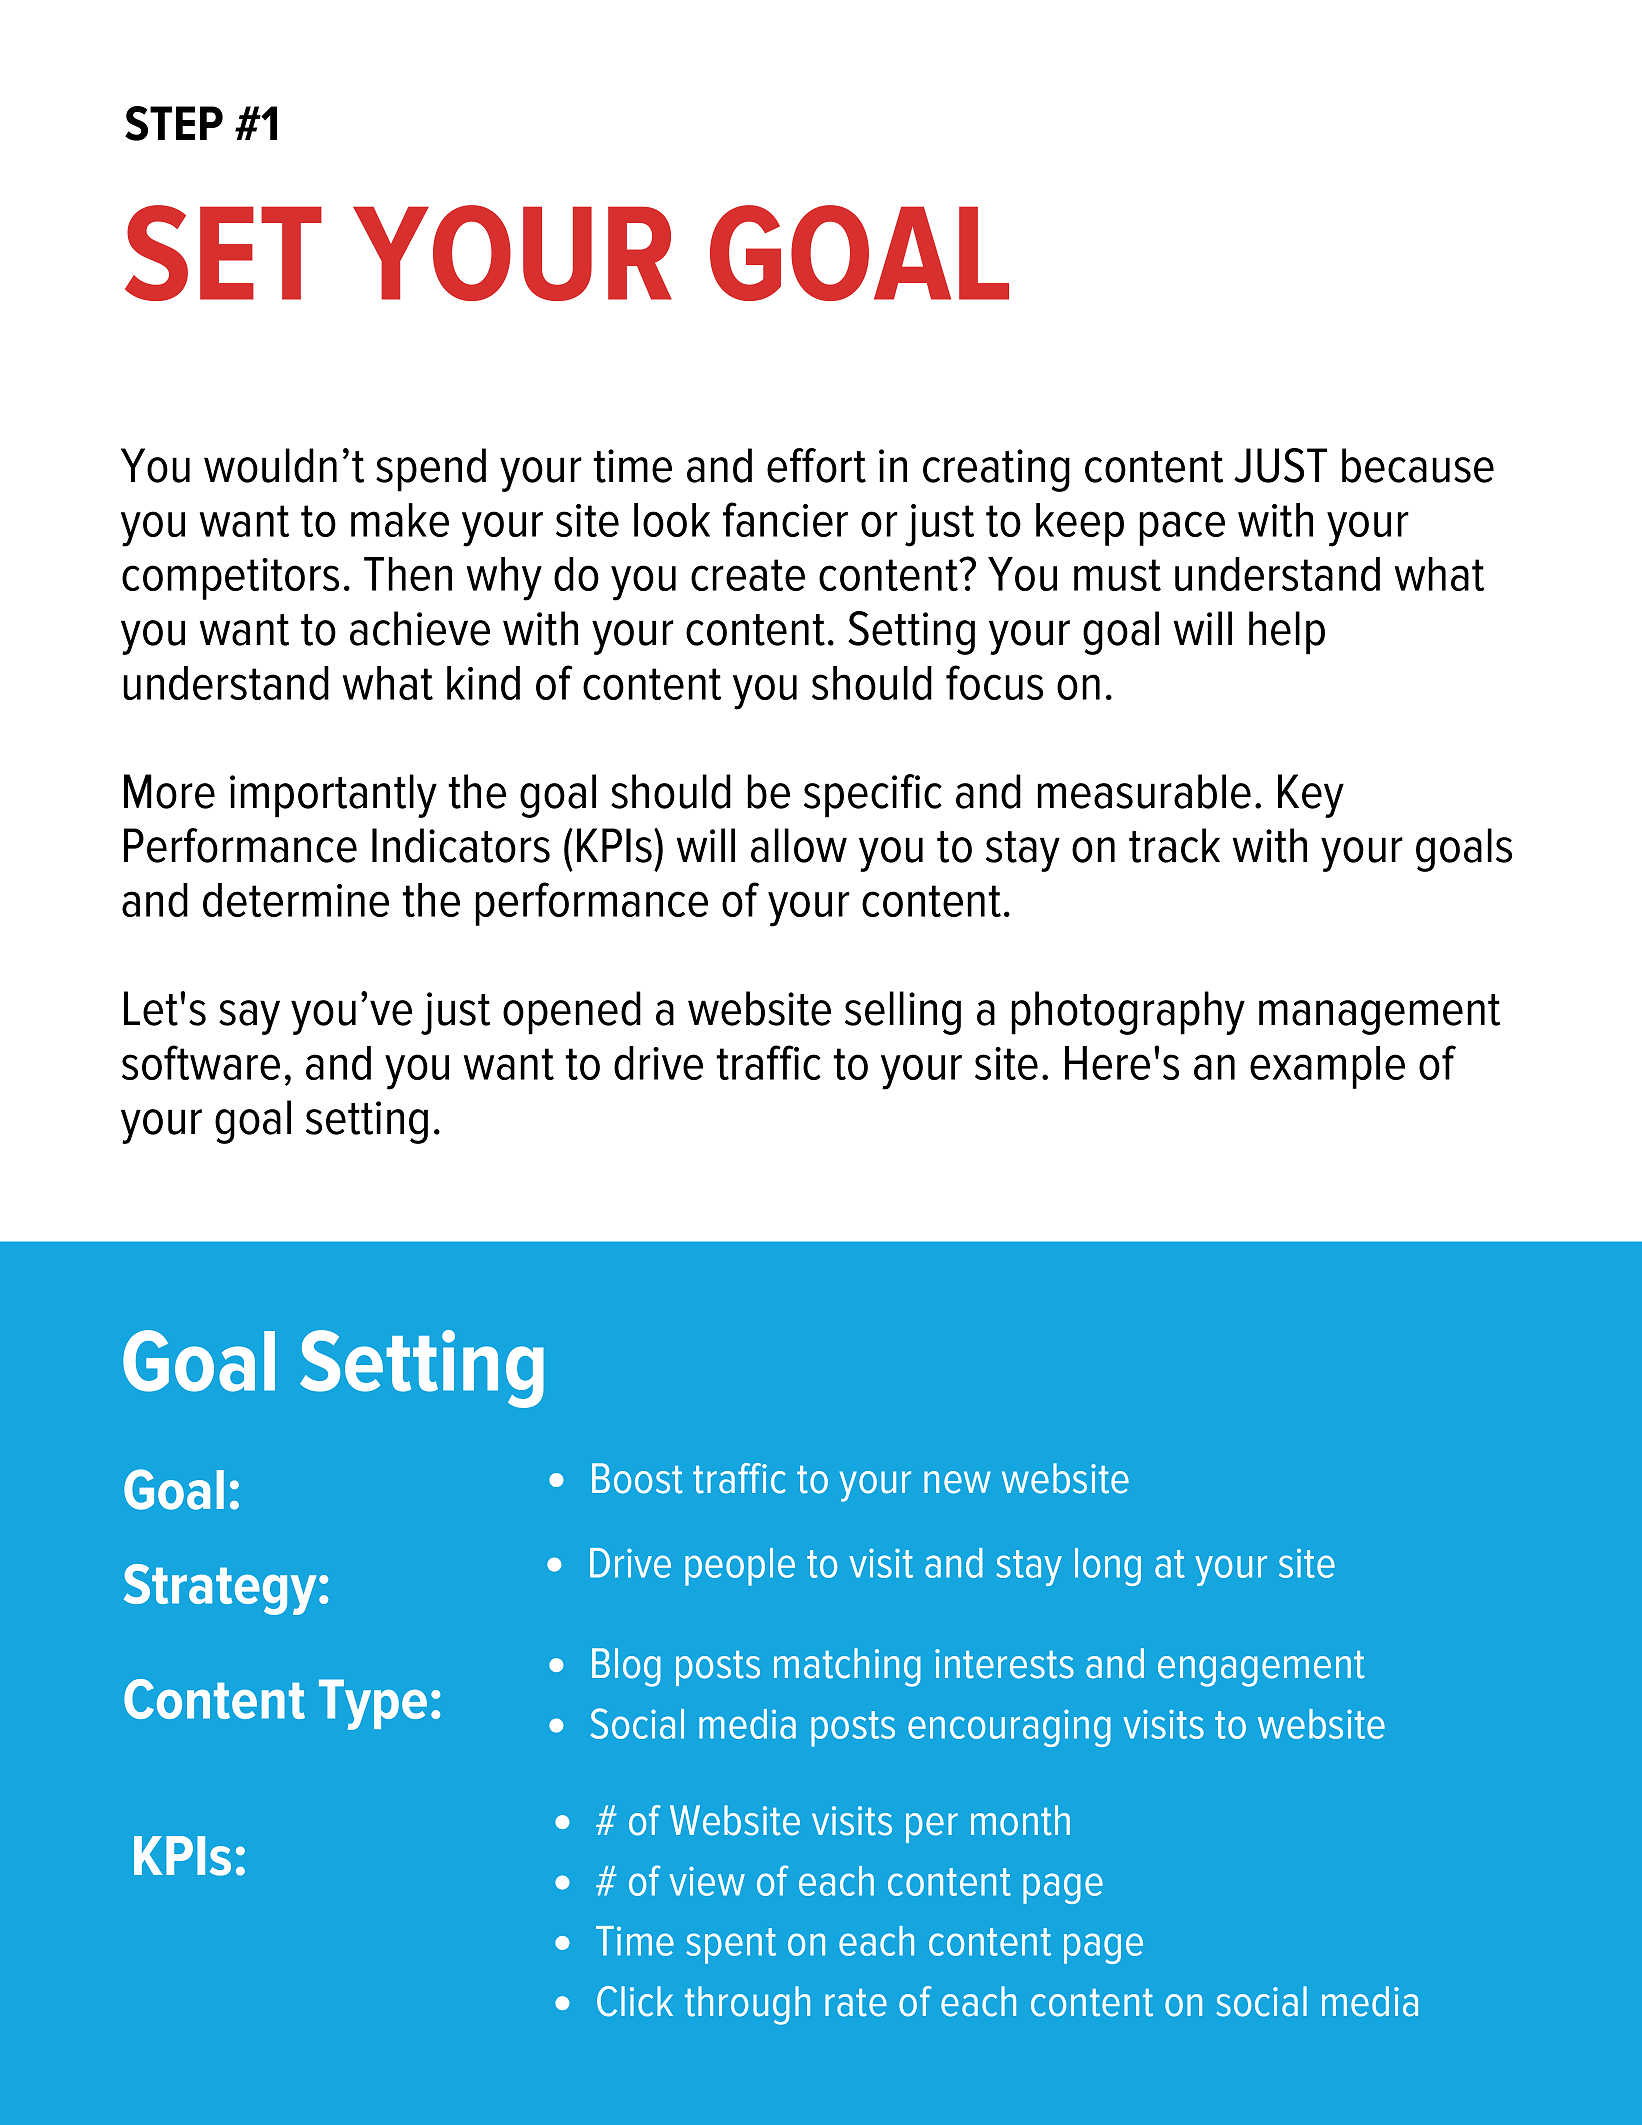 The width and height of the image is (1642, 2125). Describe the element at coordinates (748, 575) in the image. I see `create` at that location.
